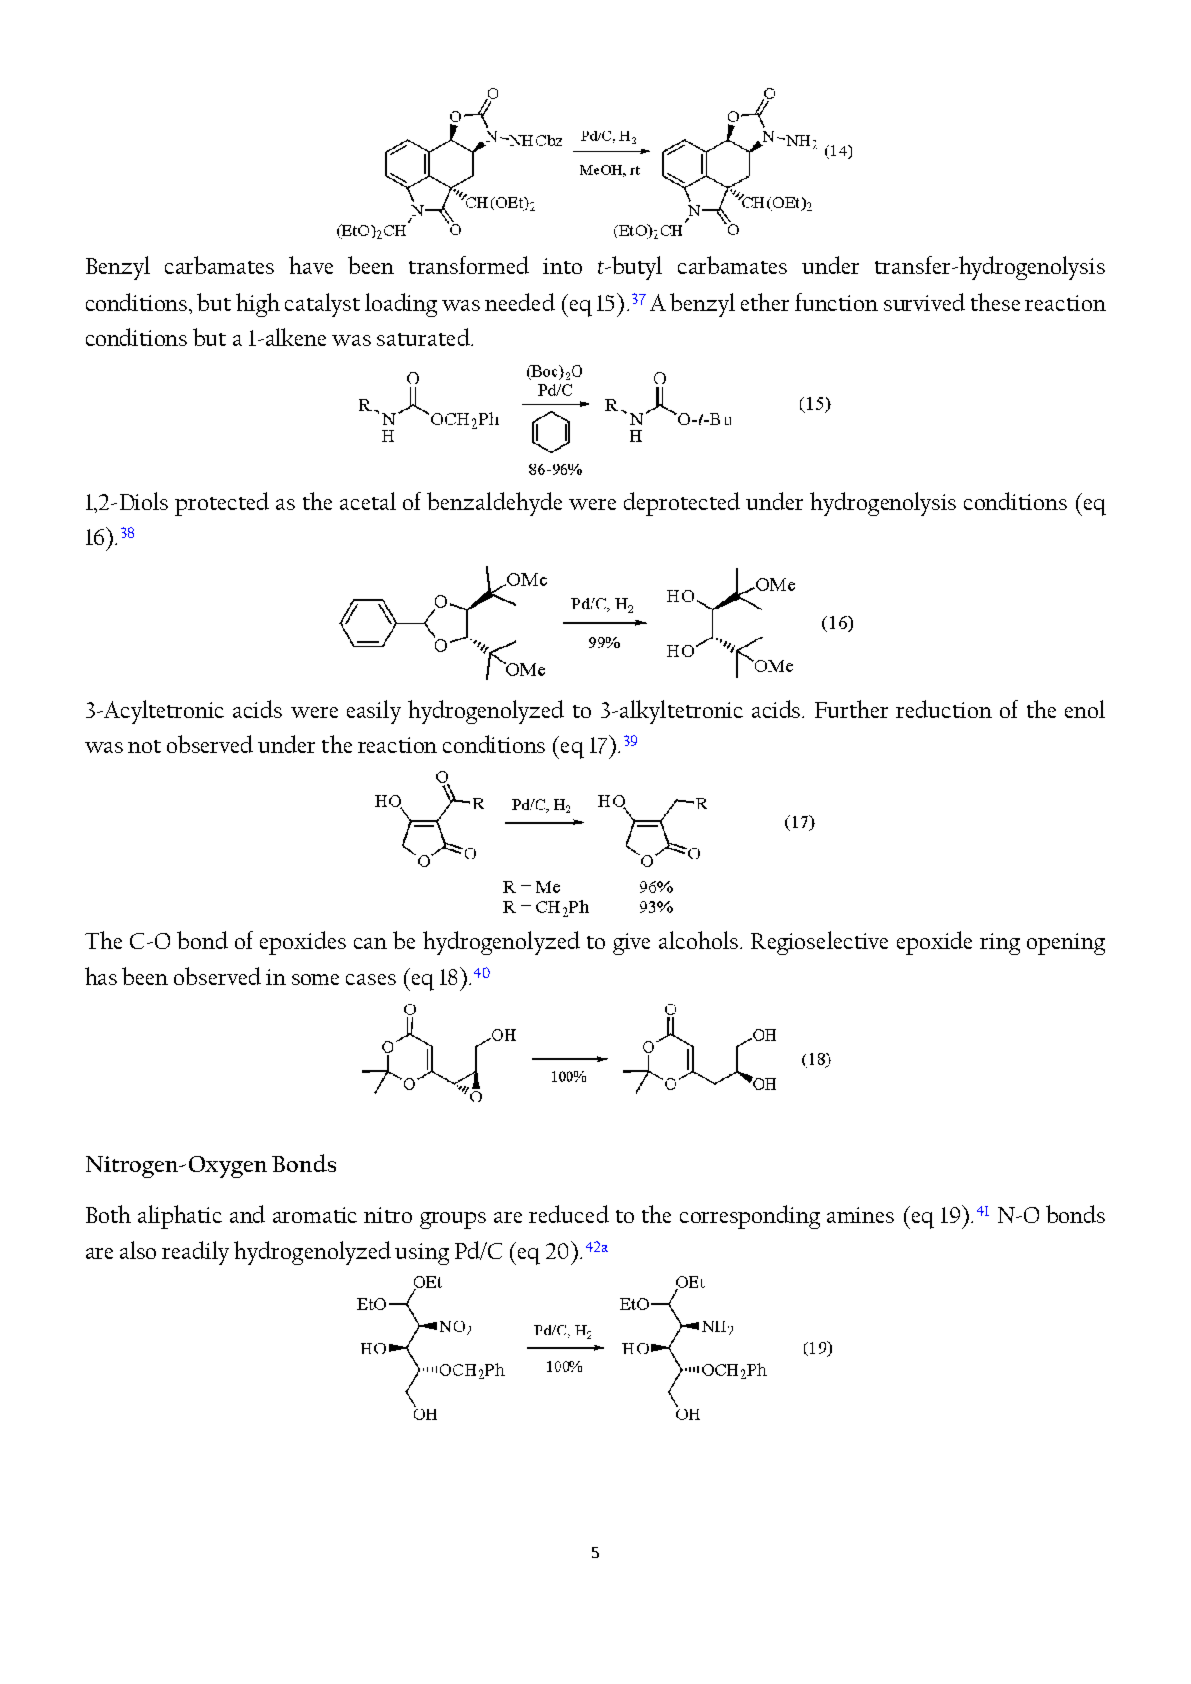  What do you see at coordinates (374, 712) in the screenshot?
I see `easily` at bounding box center [374, 712].
